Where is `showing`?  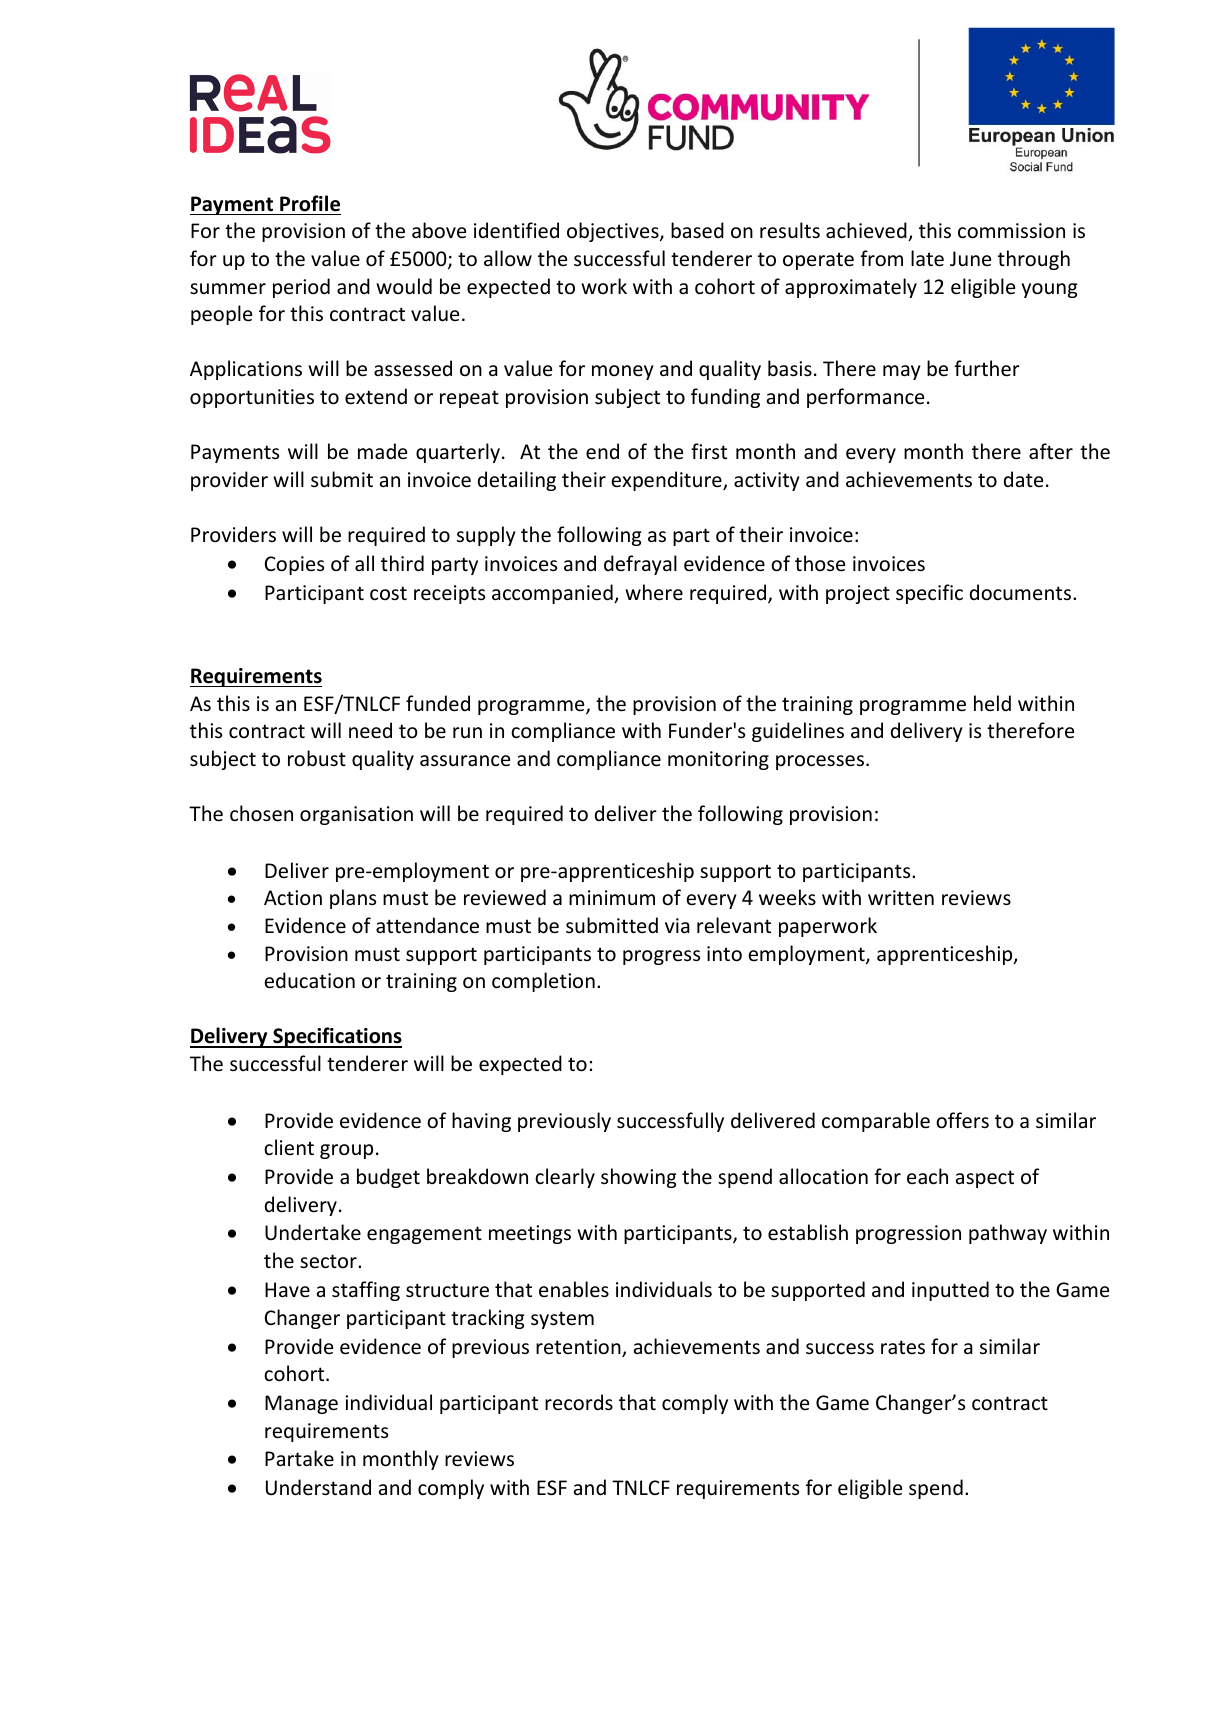 showing is located at coordinates (639, 1178).
